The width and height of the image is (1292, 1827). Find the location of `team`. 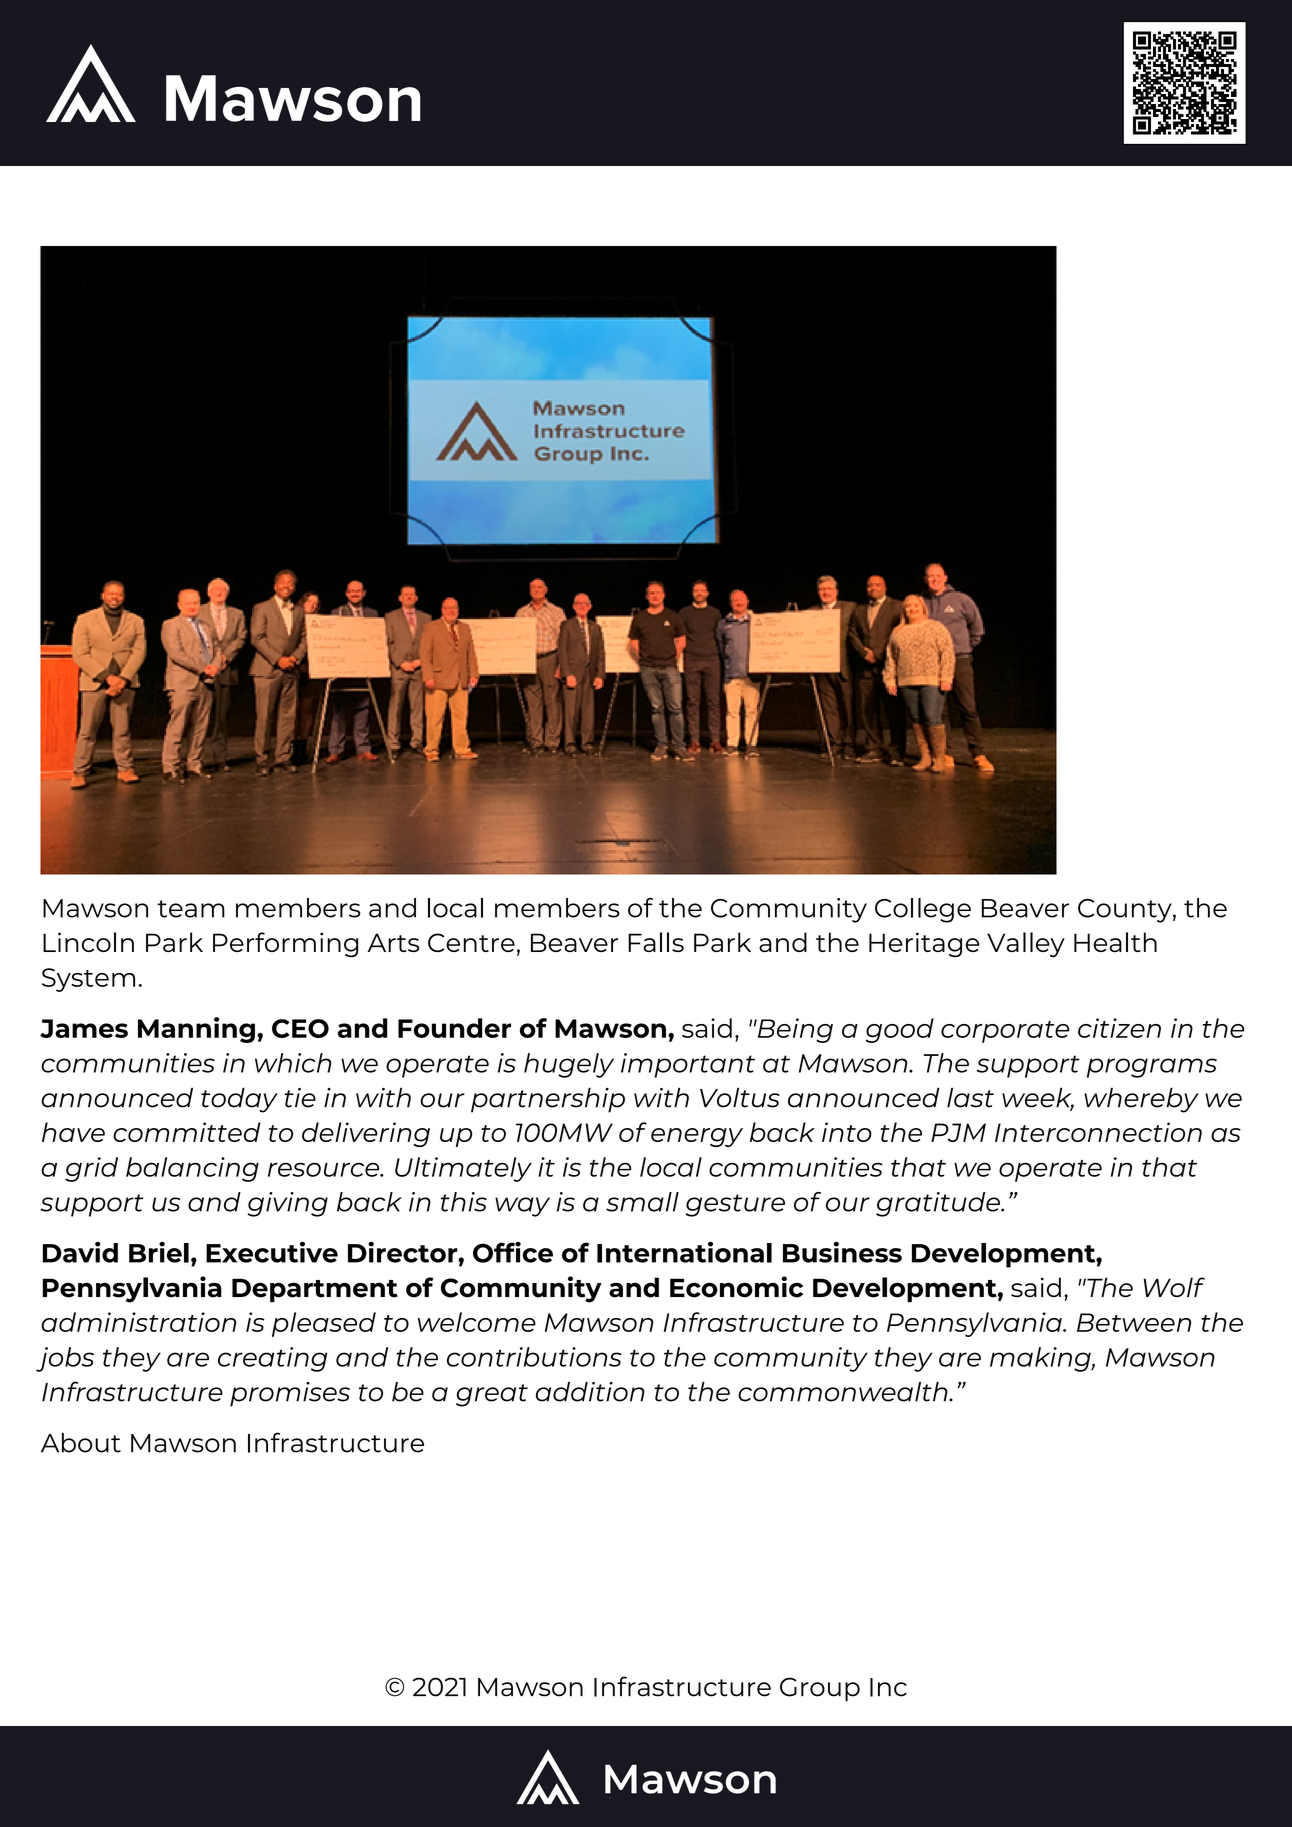

team is located at coordinates (191, 909).
